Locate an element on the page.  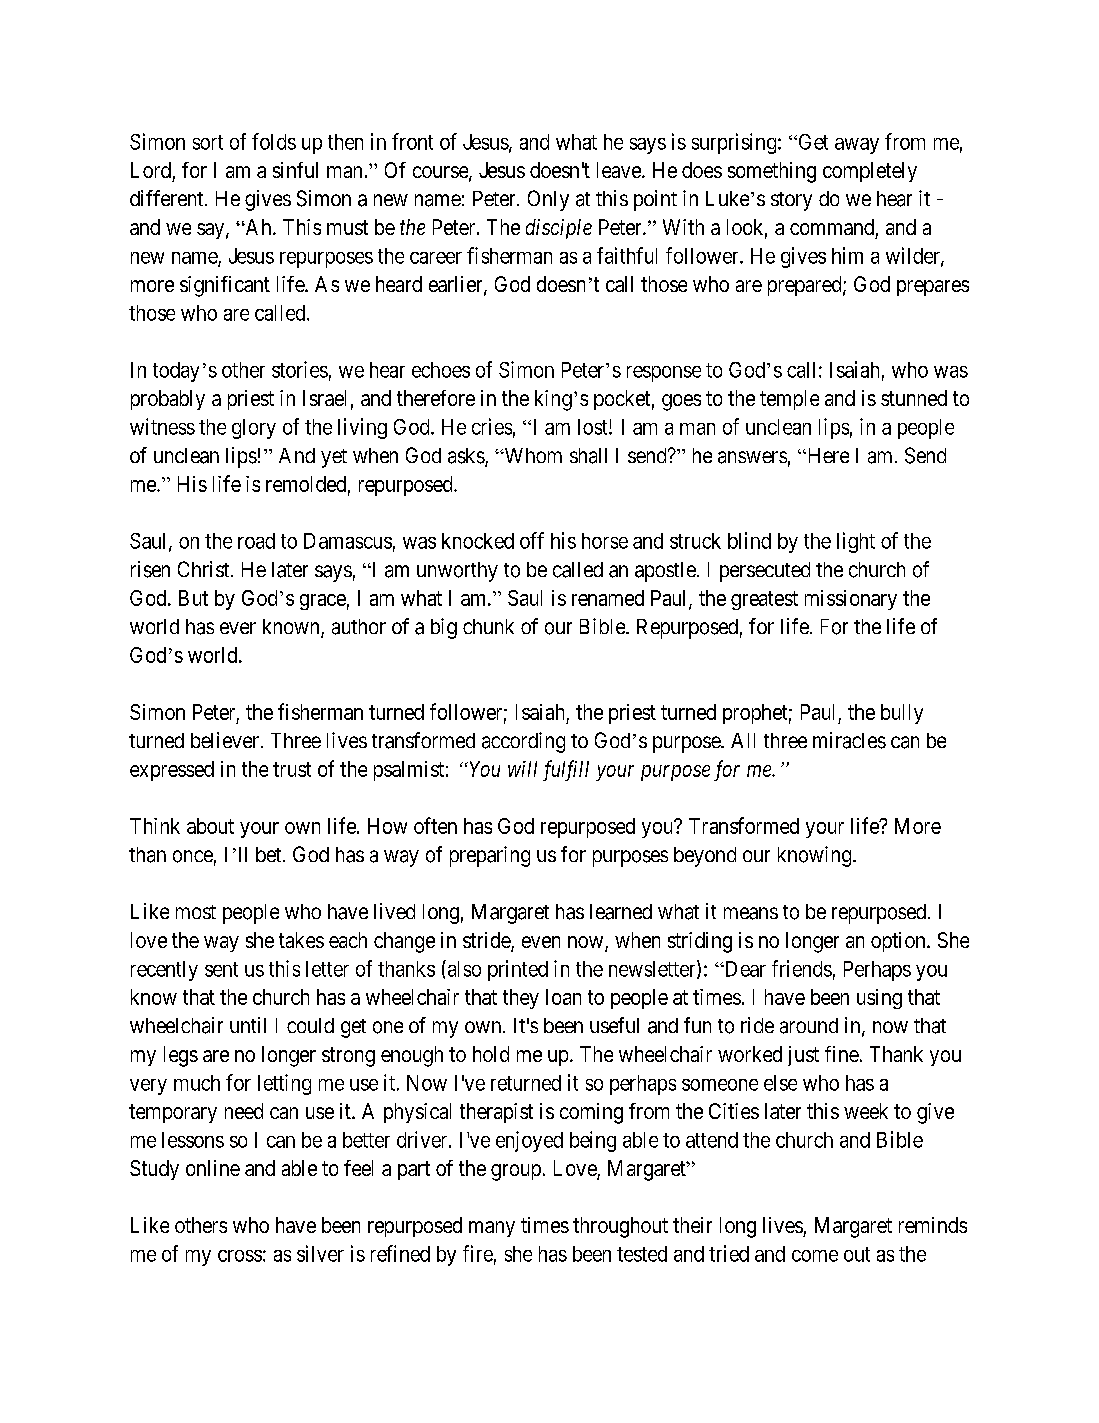
once is located at coordinates (193, 856).
